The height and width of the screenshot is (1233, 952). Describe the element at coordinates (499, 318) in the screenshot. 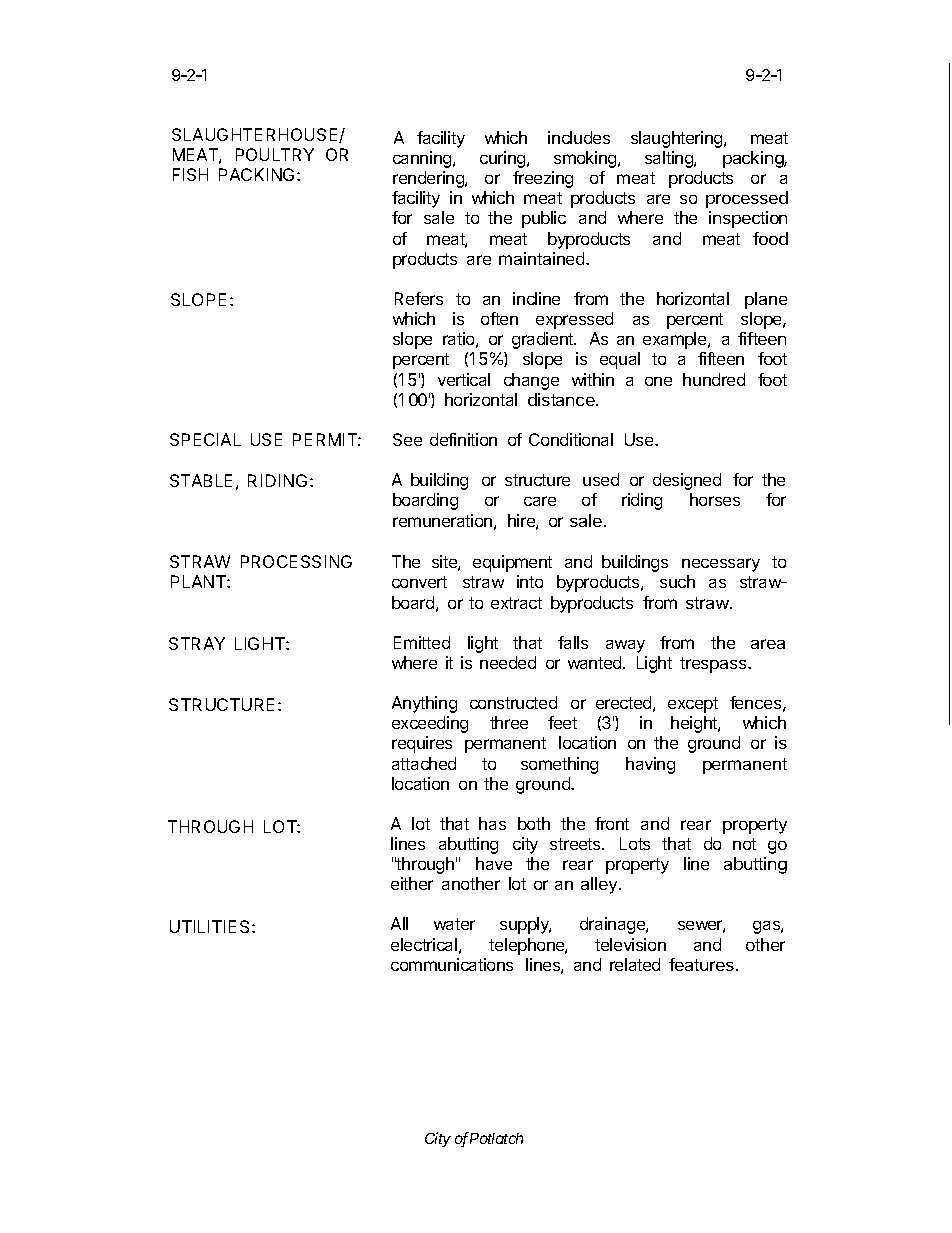

I see `often` at that location.
